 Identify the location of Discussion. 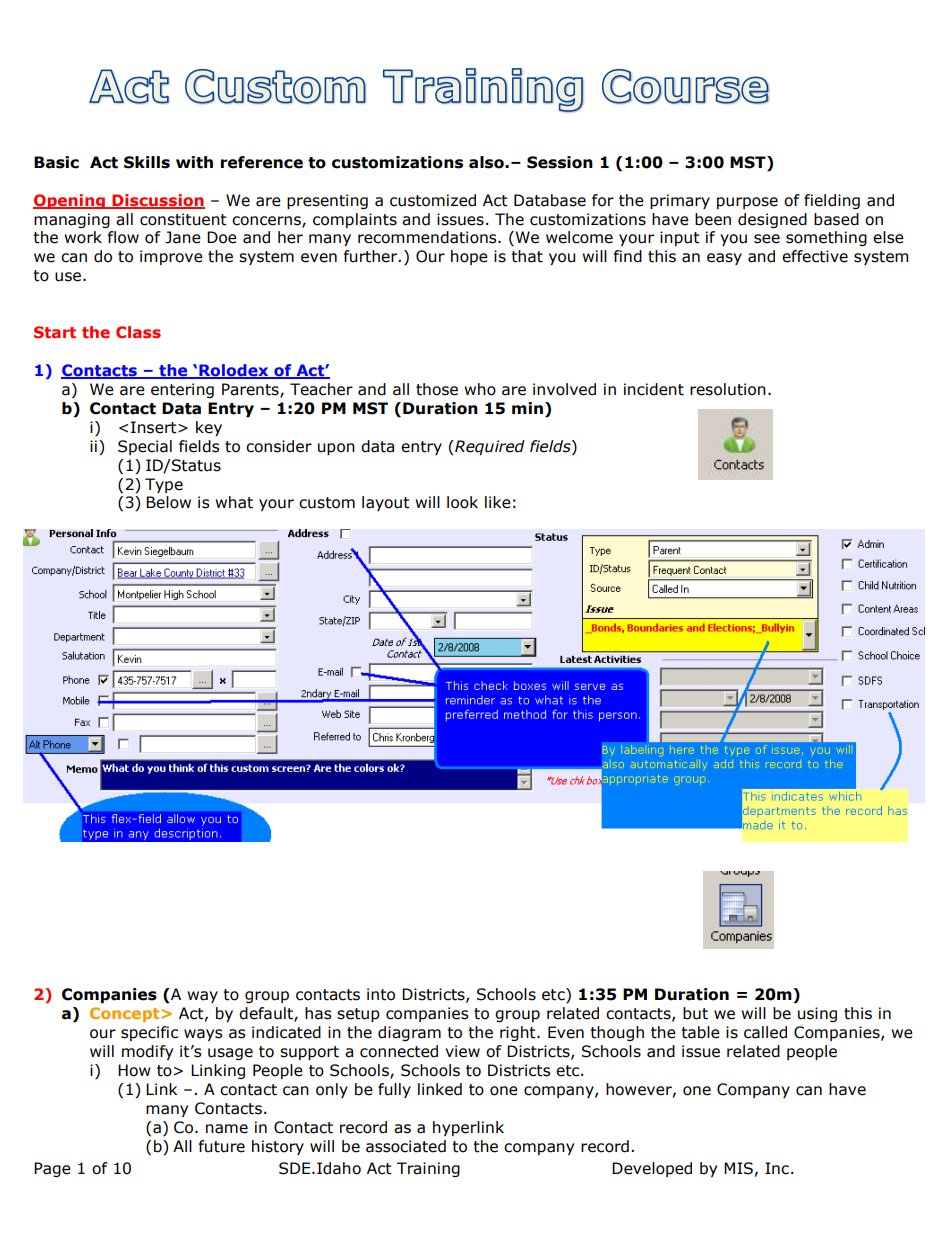
(158, 201).
